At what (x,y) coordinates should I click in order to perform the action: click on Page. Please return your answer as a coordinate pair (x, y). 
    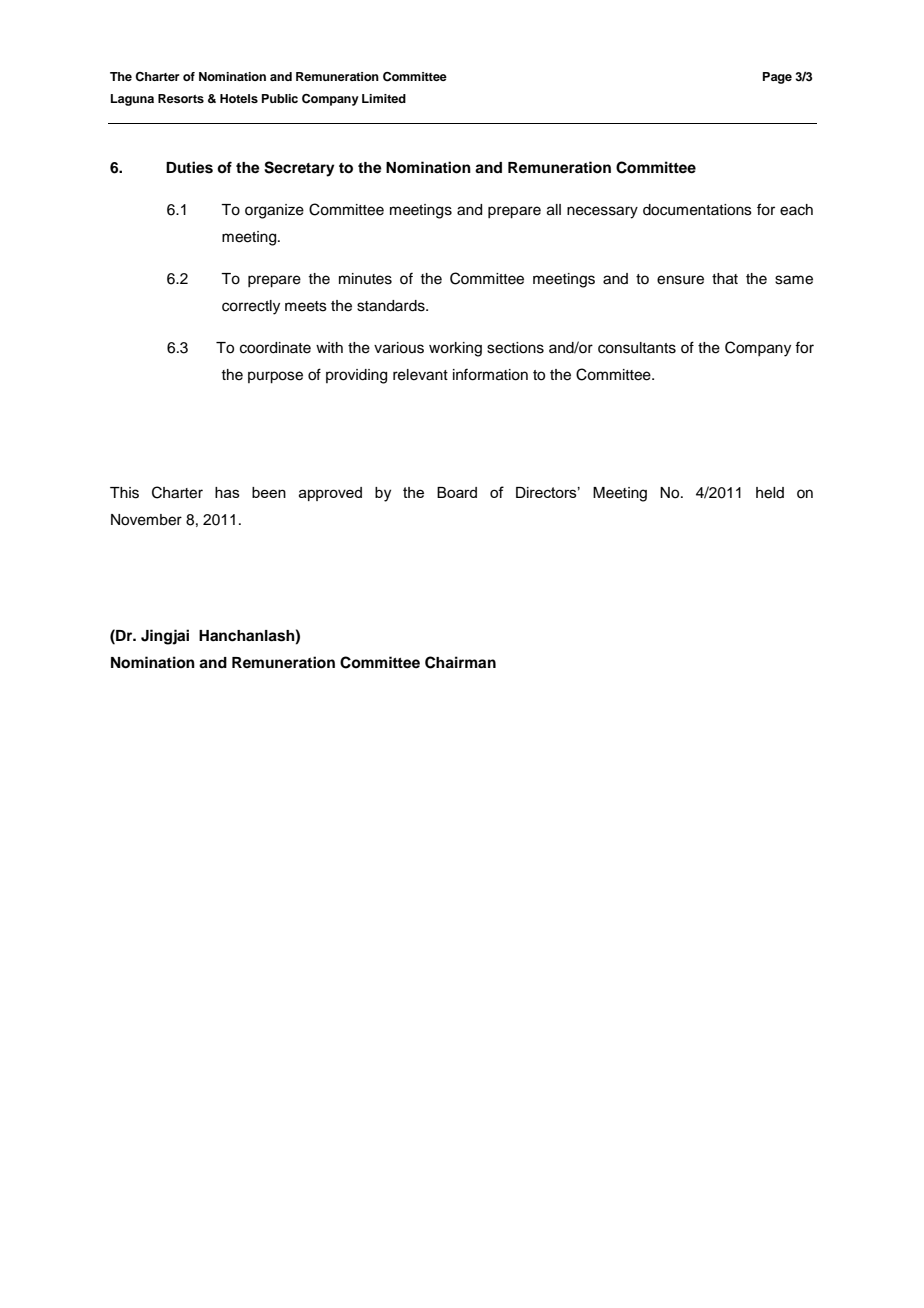
    Looking at the image, I should click on (777, 78).
